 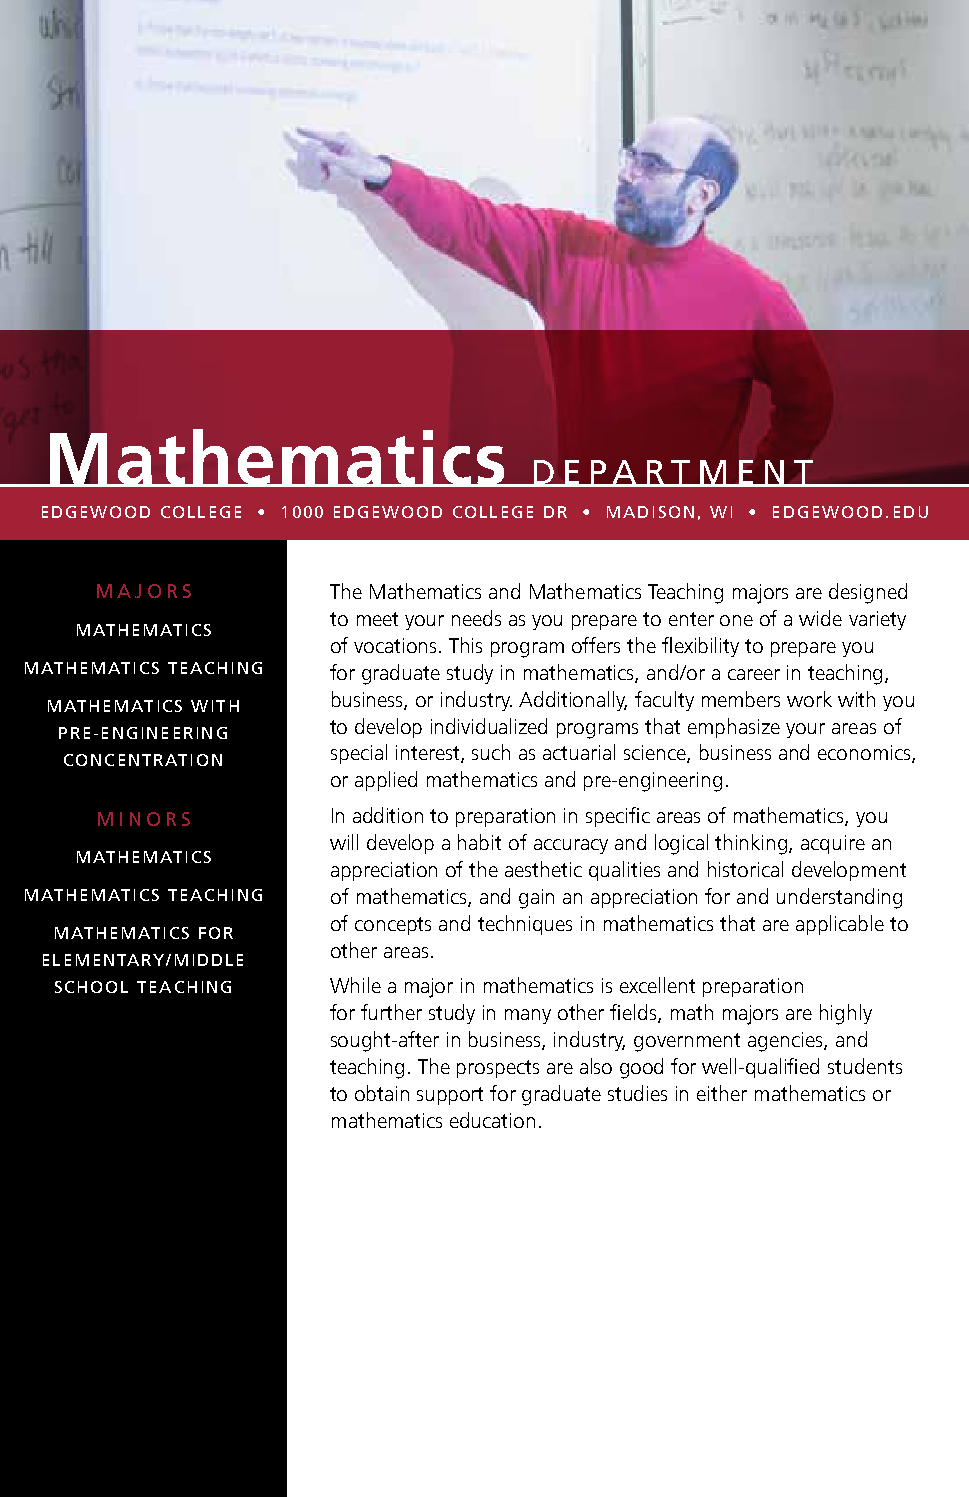 I want to click on special, so click(x=359, y=754).
